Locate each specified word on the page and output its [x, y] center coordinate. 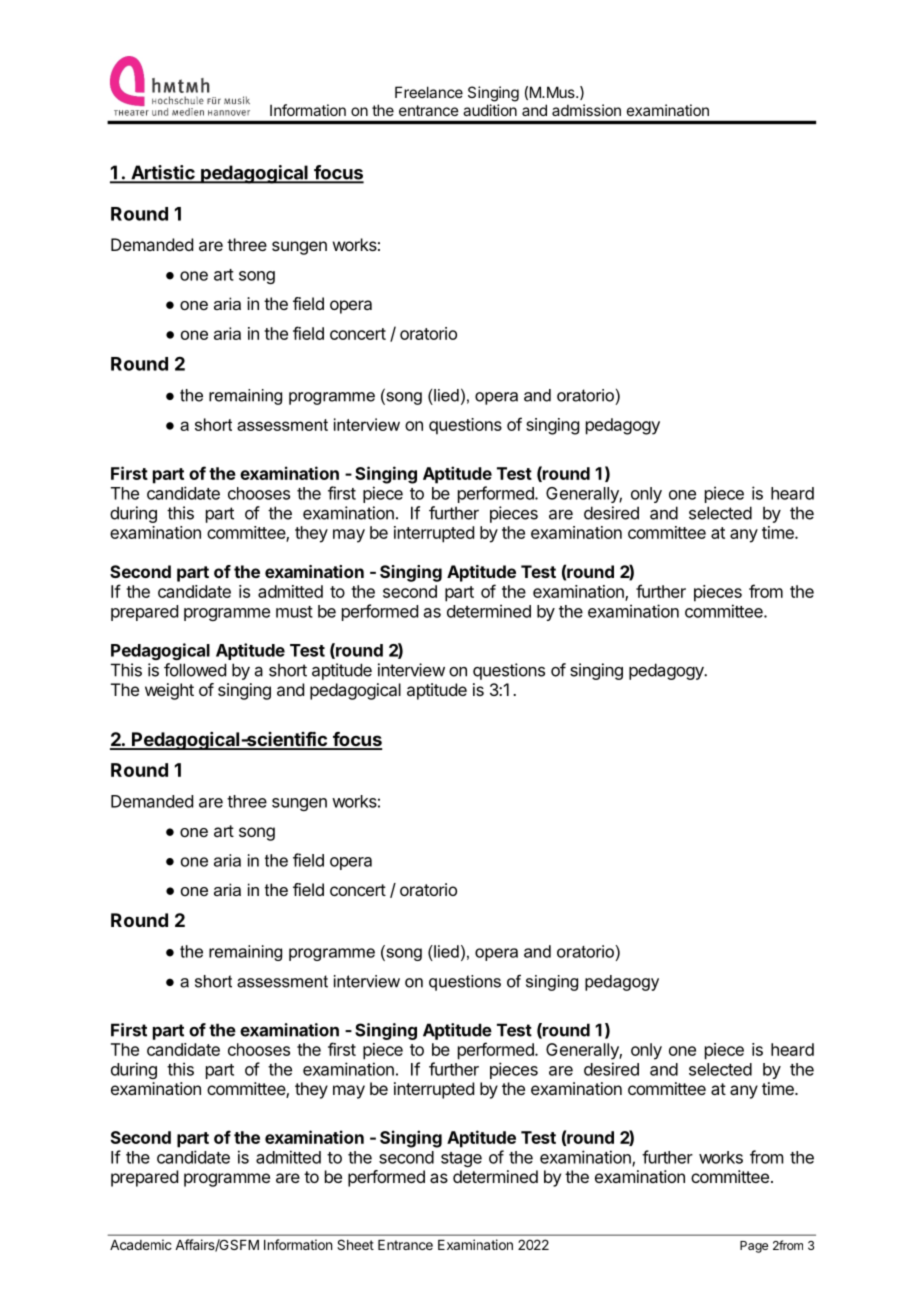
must [294, 612]
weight [169, 691]
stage [461, 1159]
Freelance [429, 92]
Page [754, 1247]
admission [586, 110]
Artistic [163, 173]
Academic [141, 1244]
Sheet [355, 1244]
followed [195, 670]
